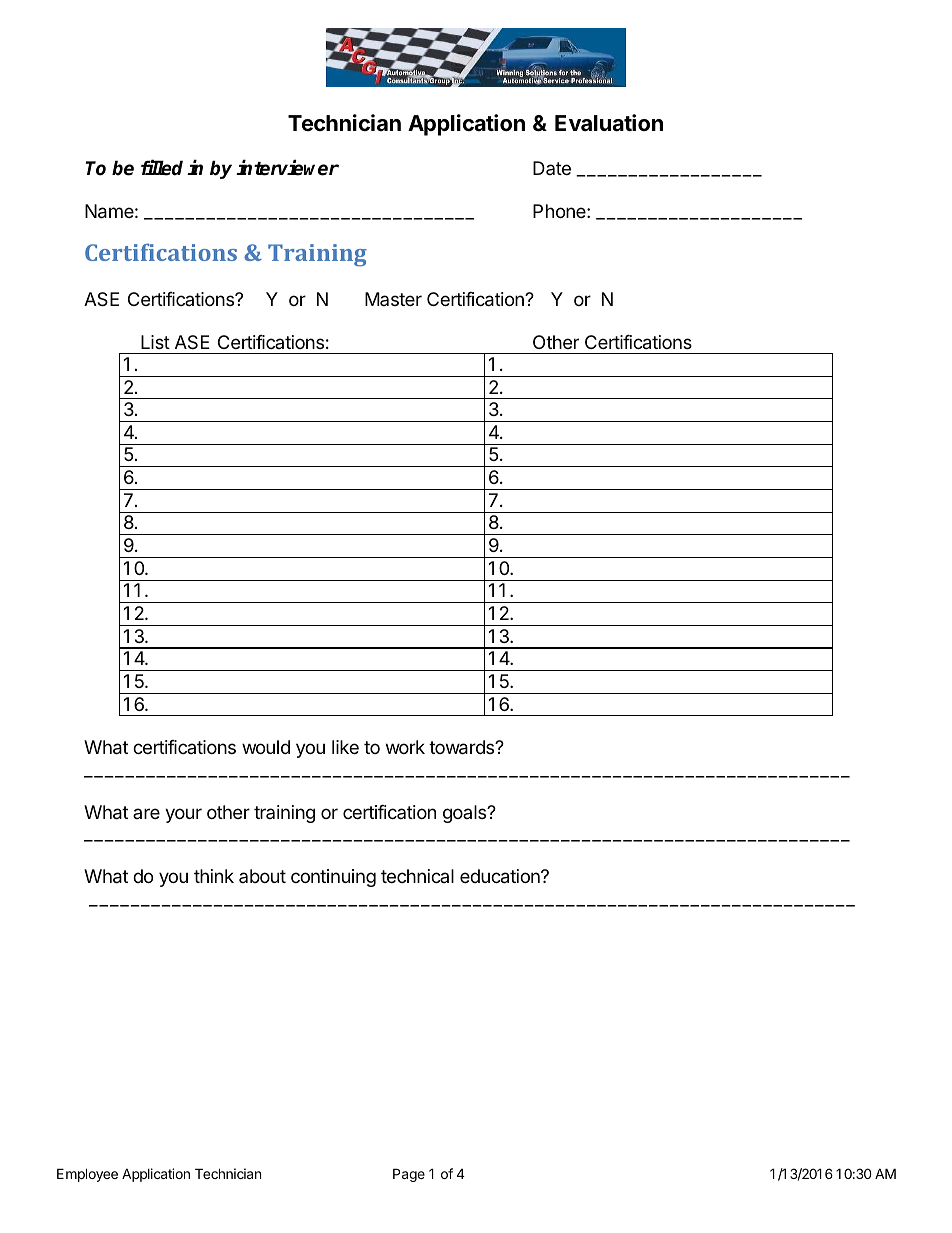 This screenshot has width=952, height=1233. What do you see at coordinates (155, 342) in the screenshot?
I see `List` at bounding box center [155, 342].
